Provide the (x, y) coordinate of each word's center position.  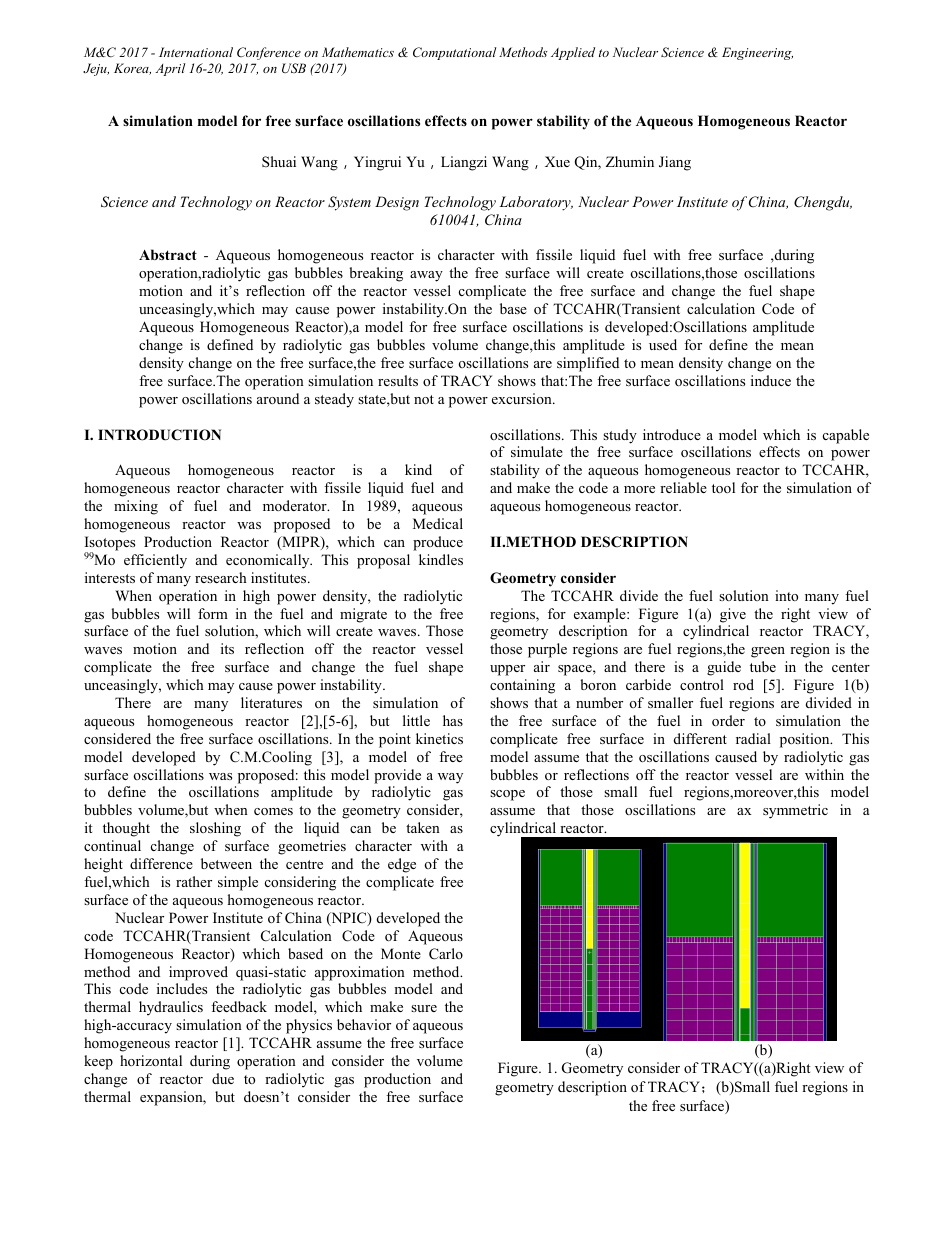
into (786, 595)
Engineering (757, 53)
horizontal (151, 1060)
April (170, 69)
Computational (455, 53)
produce (438, 543)
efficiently (155, 561)
